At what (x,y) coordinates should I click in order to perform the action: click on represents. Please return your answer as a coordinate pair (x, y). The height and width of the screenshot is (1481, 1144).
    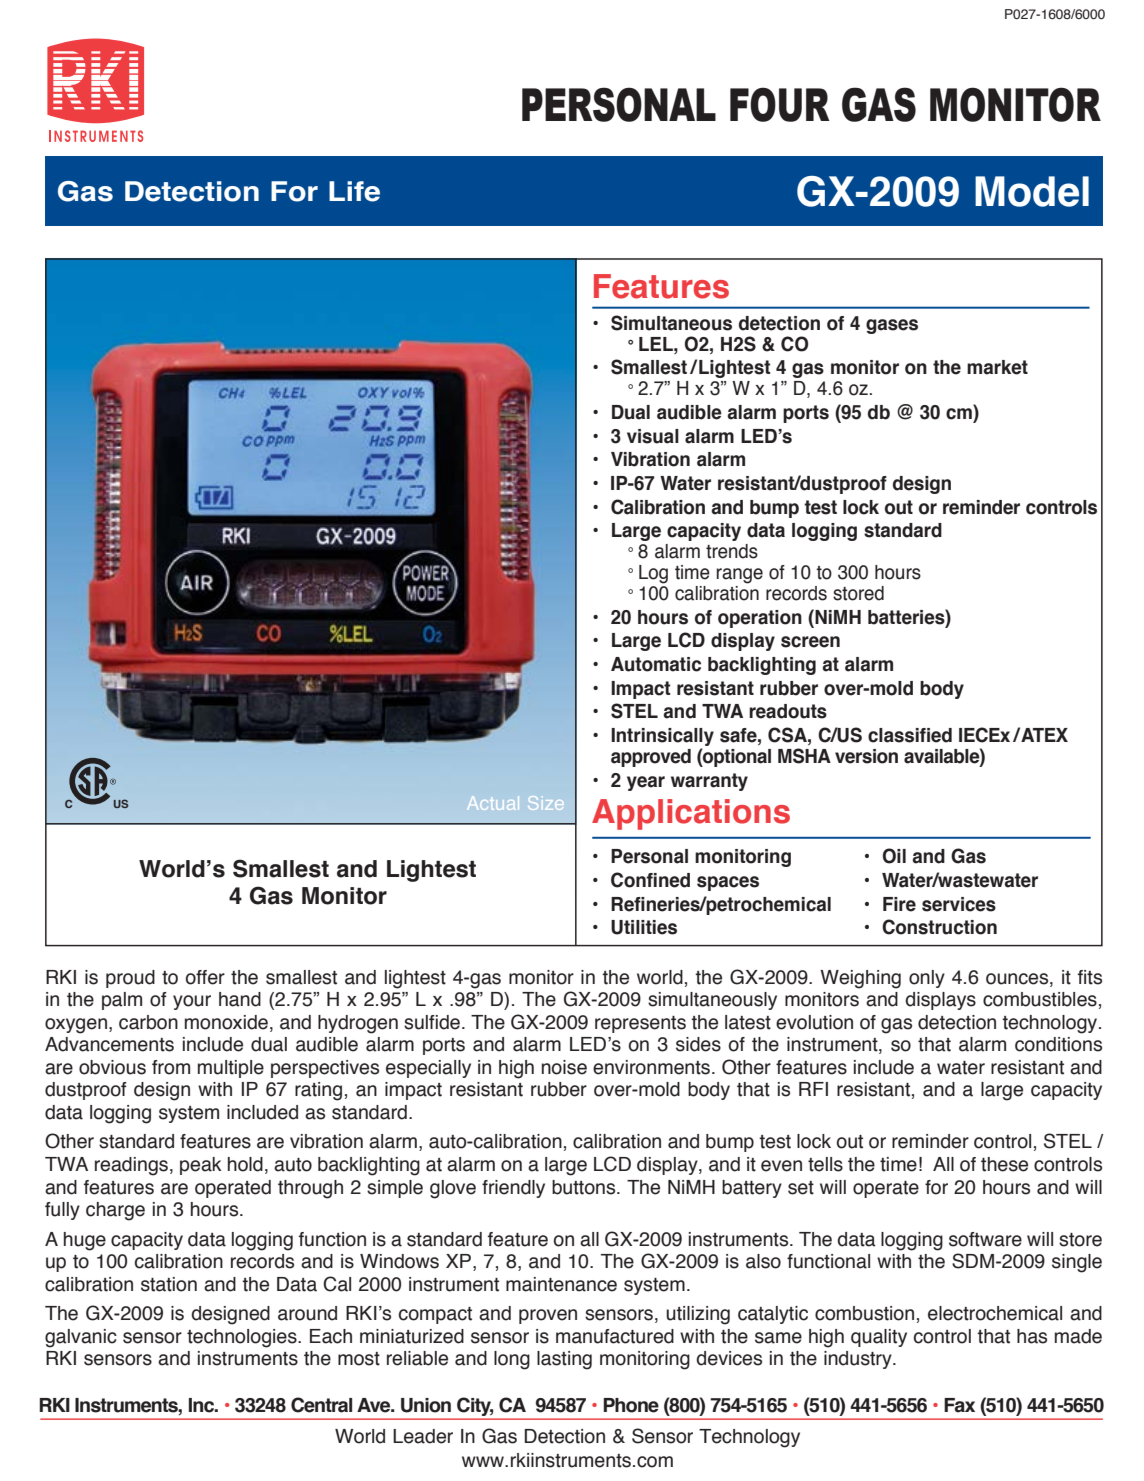
    Looking at the image, I should click on (640, 1024).
